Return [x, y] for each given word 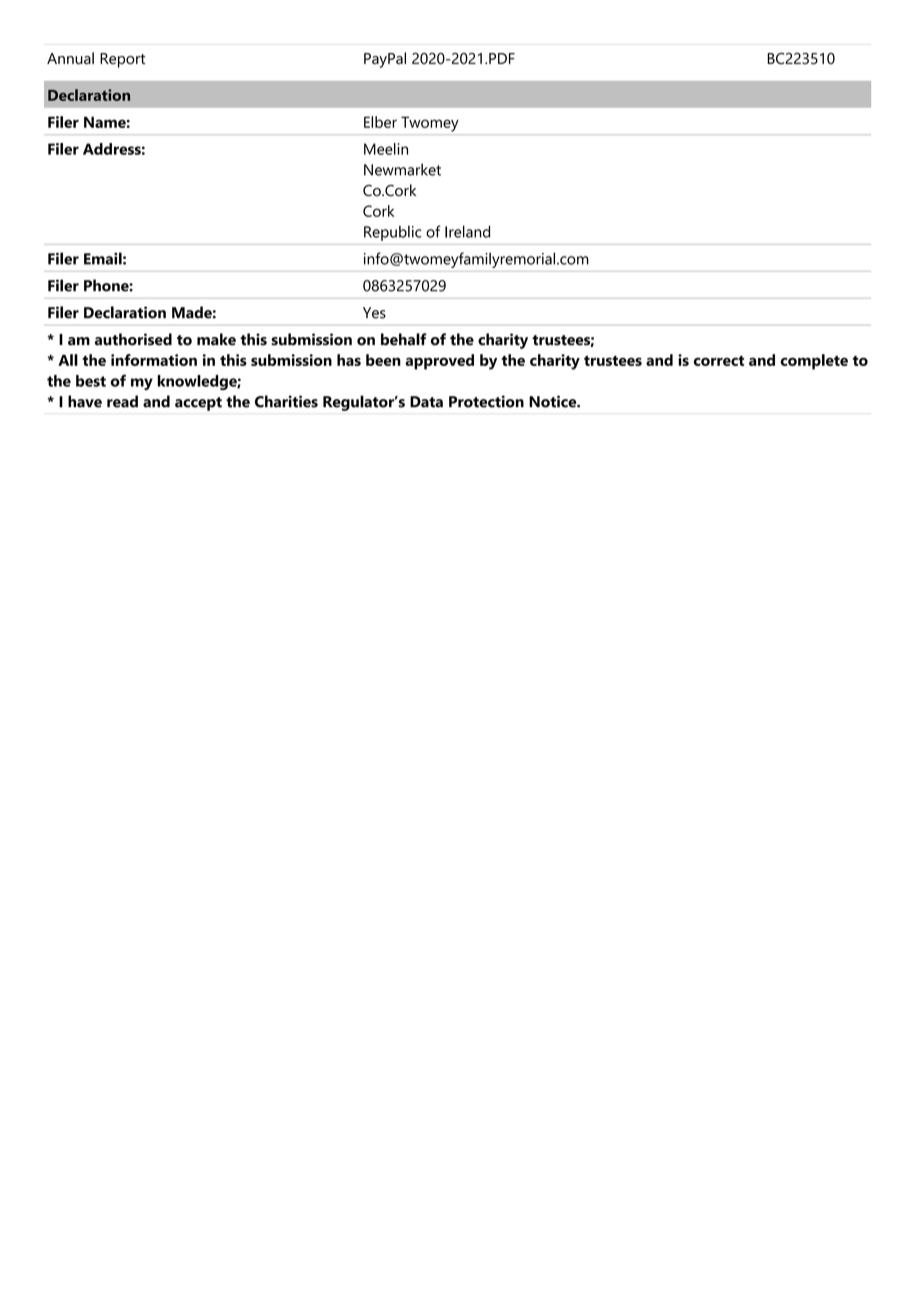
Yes [374, 313]
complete [814, 362]
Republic [392, 233]
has [349, 360]
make [216, 339]
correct [719, 361]
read [122, 401]
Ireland [467, 231]
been [383, 360]
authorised [133, 339]
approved [439, 362]
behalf [404, 339]
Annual [70, 58]
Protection [486, 401]
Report [122, 60]
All [68, 360]
